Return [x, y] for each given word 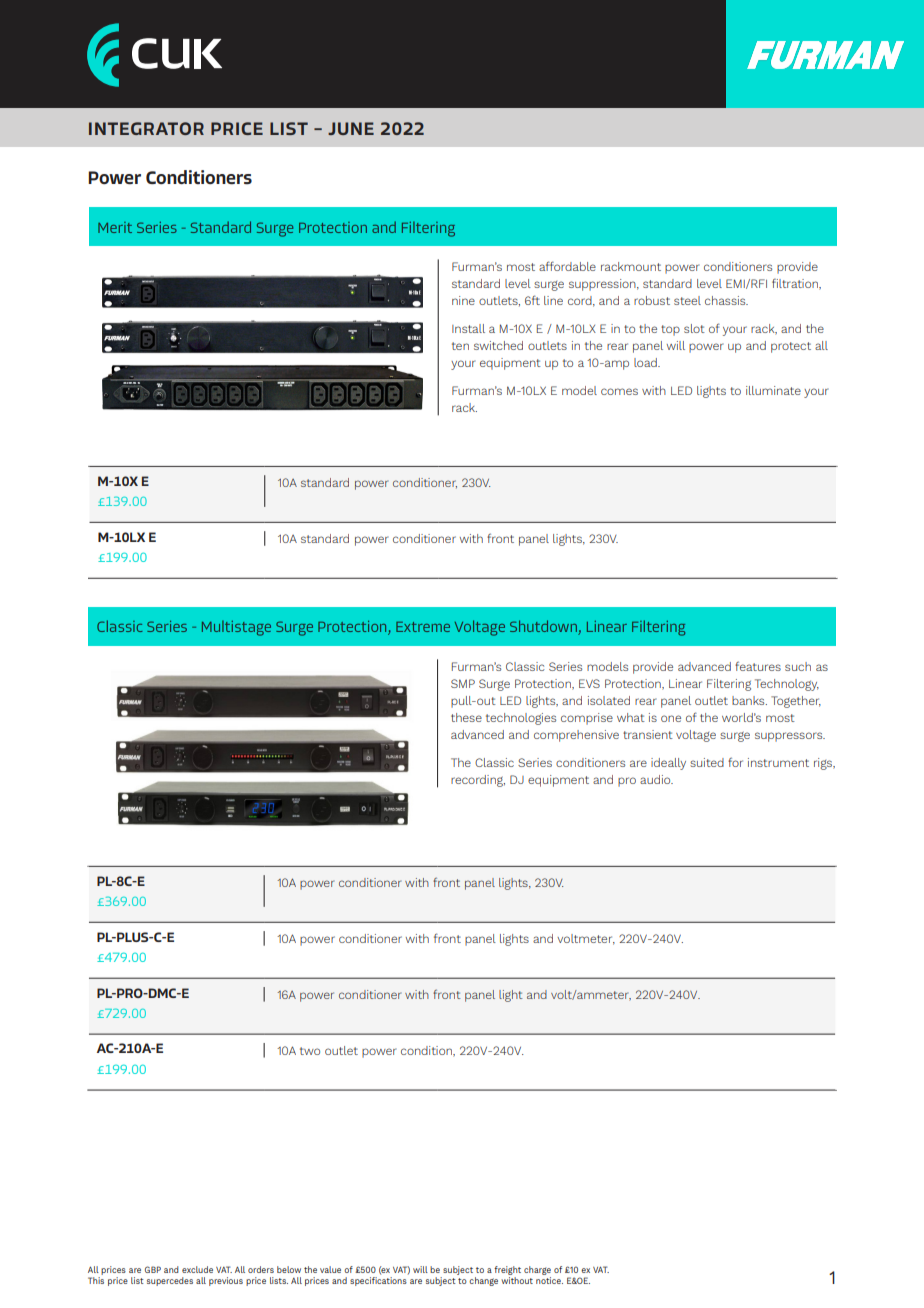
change [483, 1281]
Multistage [236, 628]
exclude [197, 1269]
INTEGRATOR [146, 128]
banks [749, 700]
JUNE [351, 128]
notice [549, 1280]
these [466, 717]
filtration [796, 284]
